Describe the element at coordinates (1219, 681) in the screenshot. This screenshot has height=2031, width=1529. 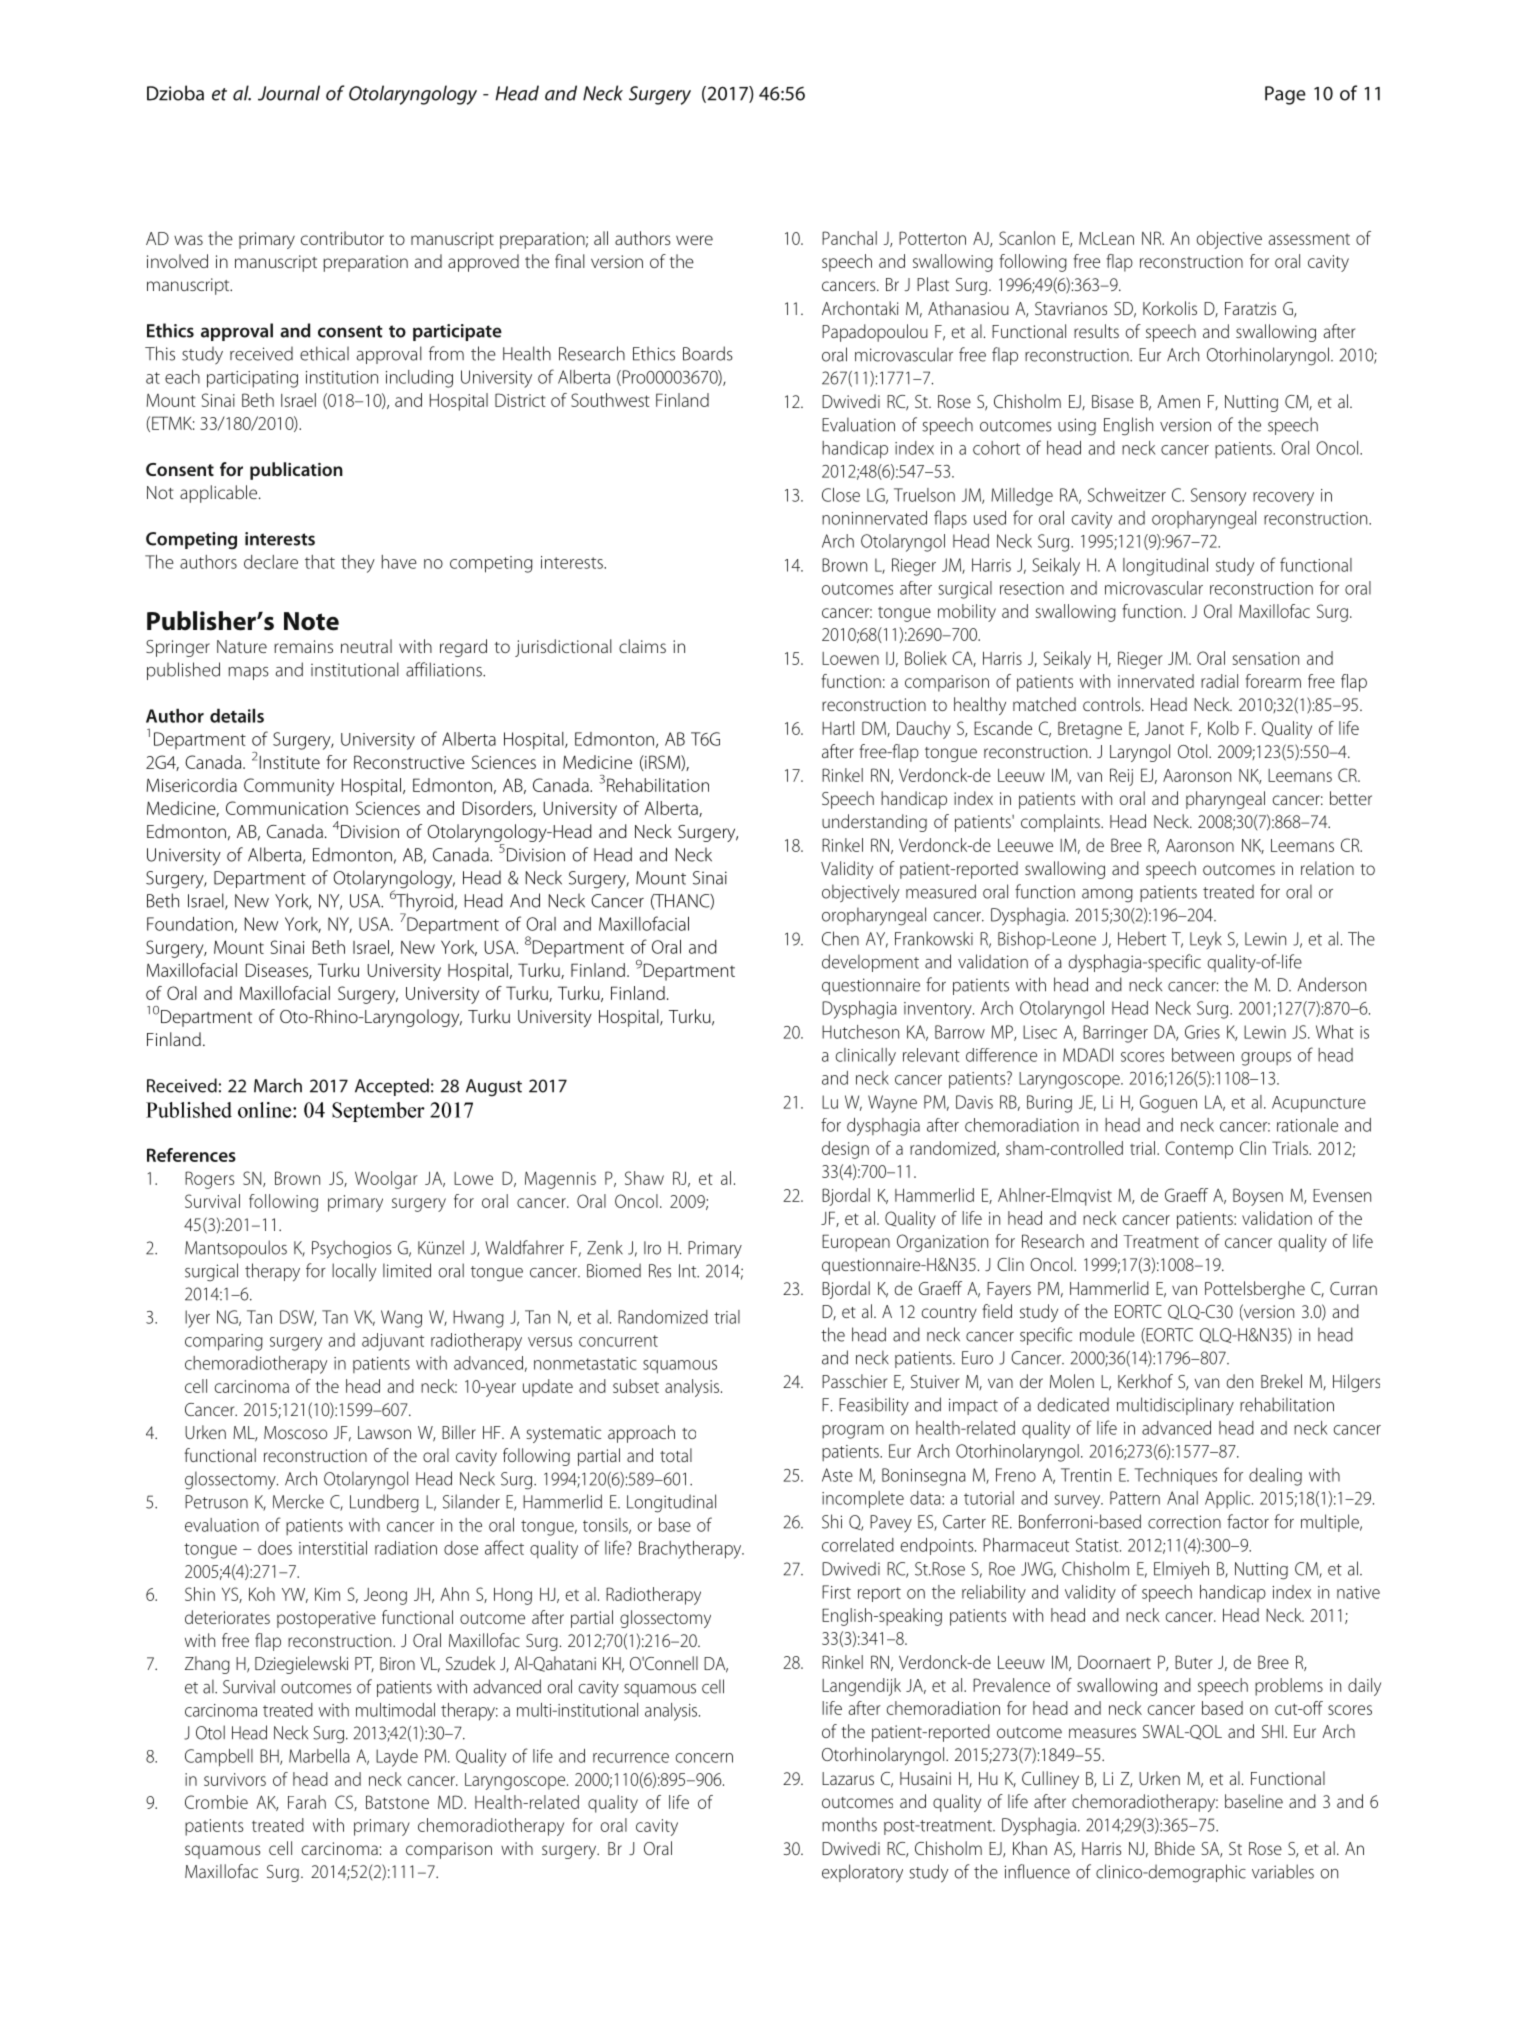
I see `radial` at that location.
